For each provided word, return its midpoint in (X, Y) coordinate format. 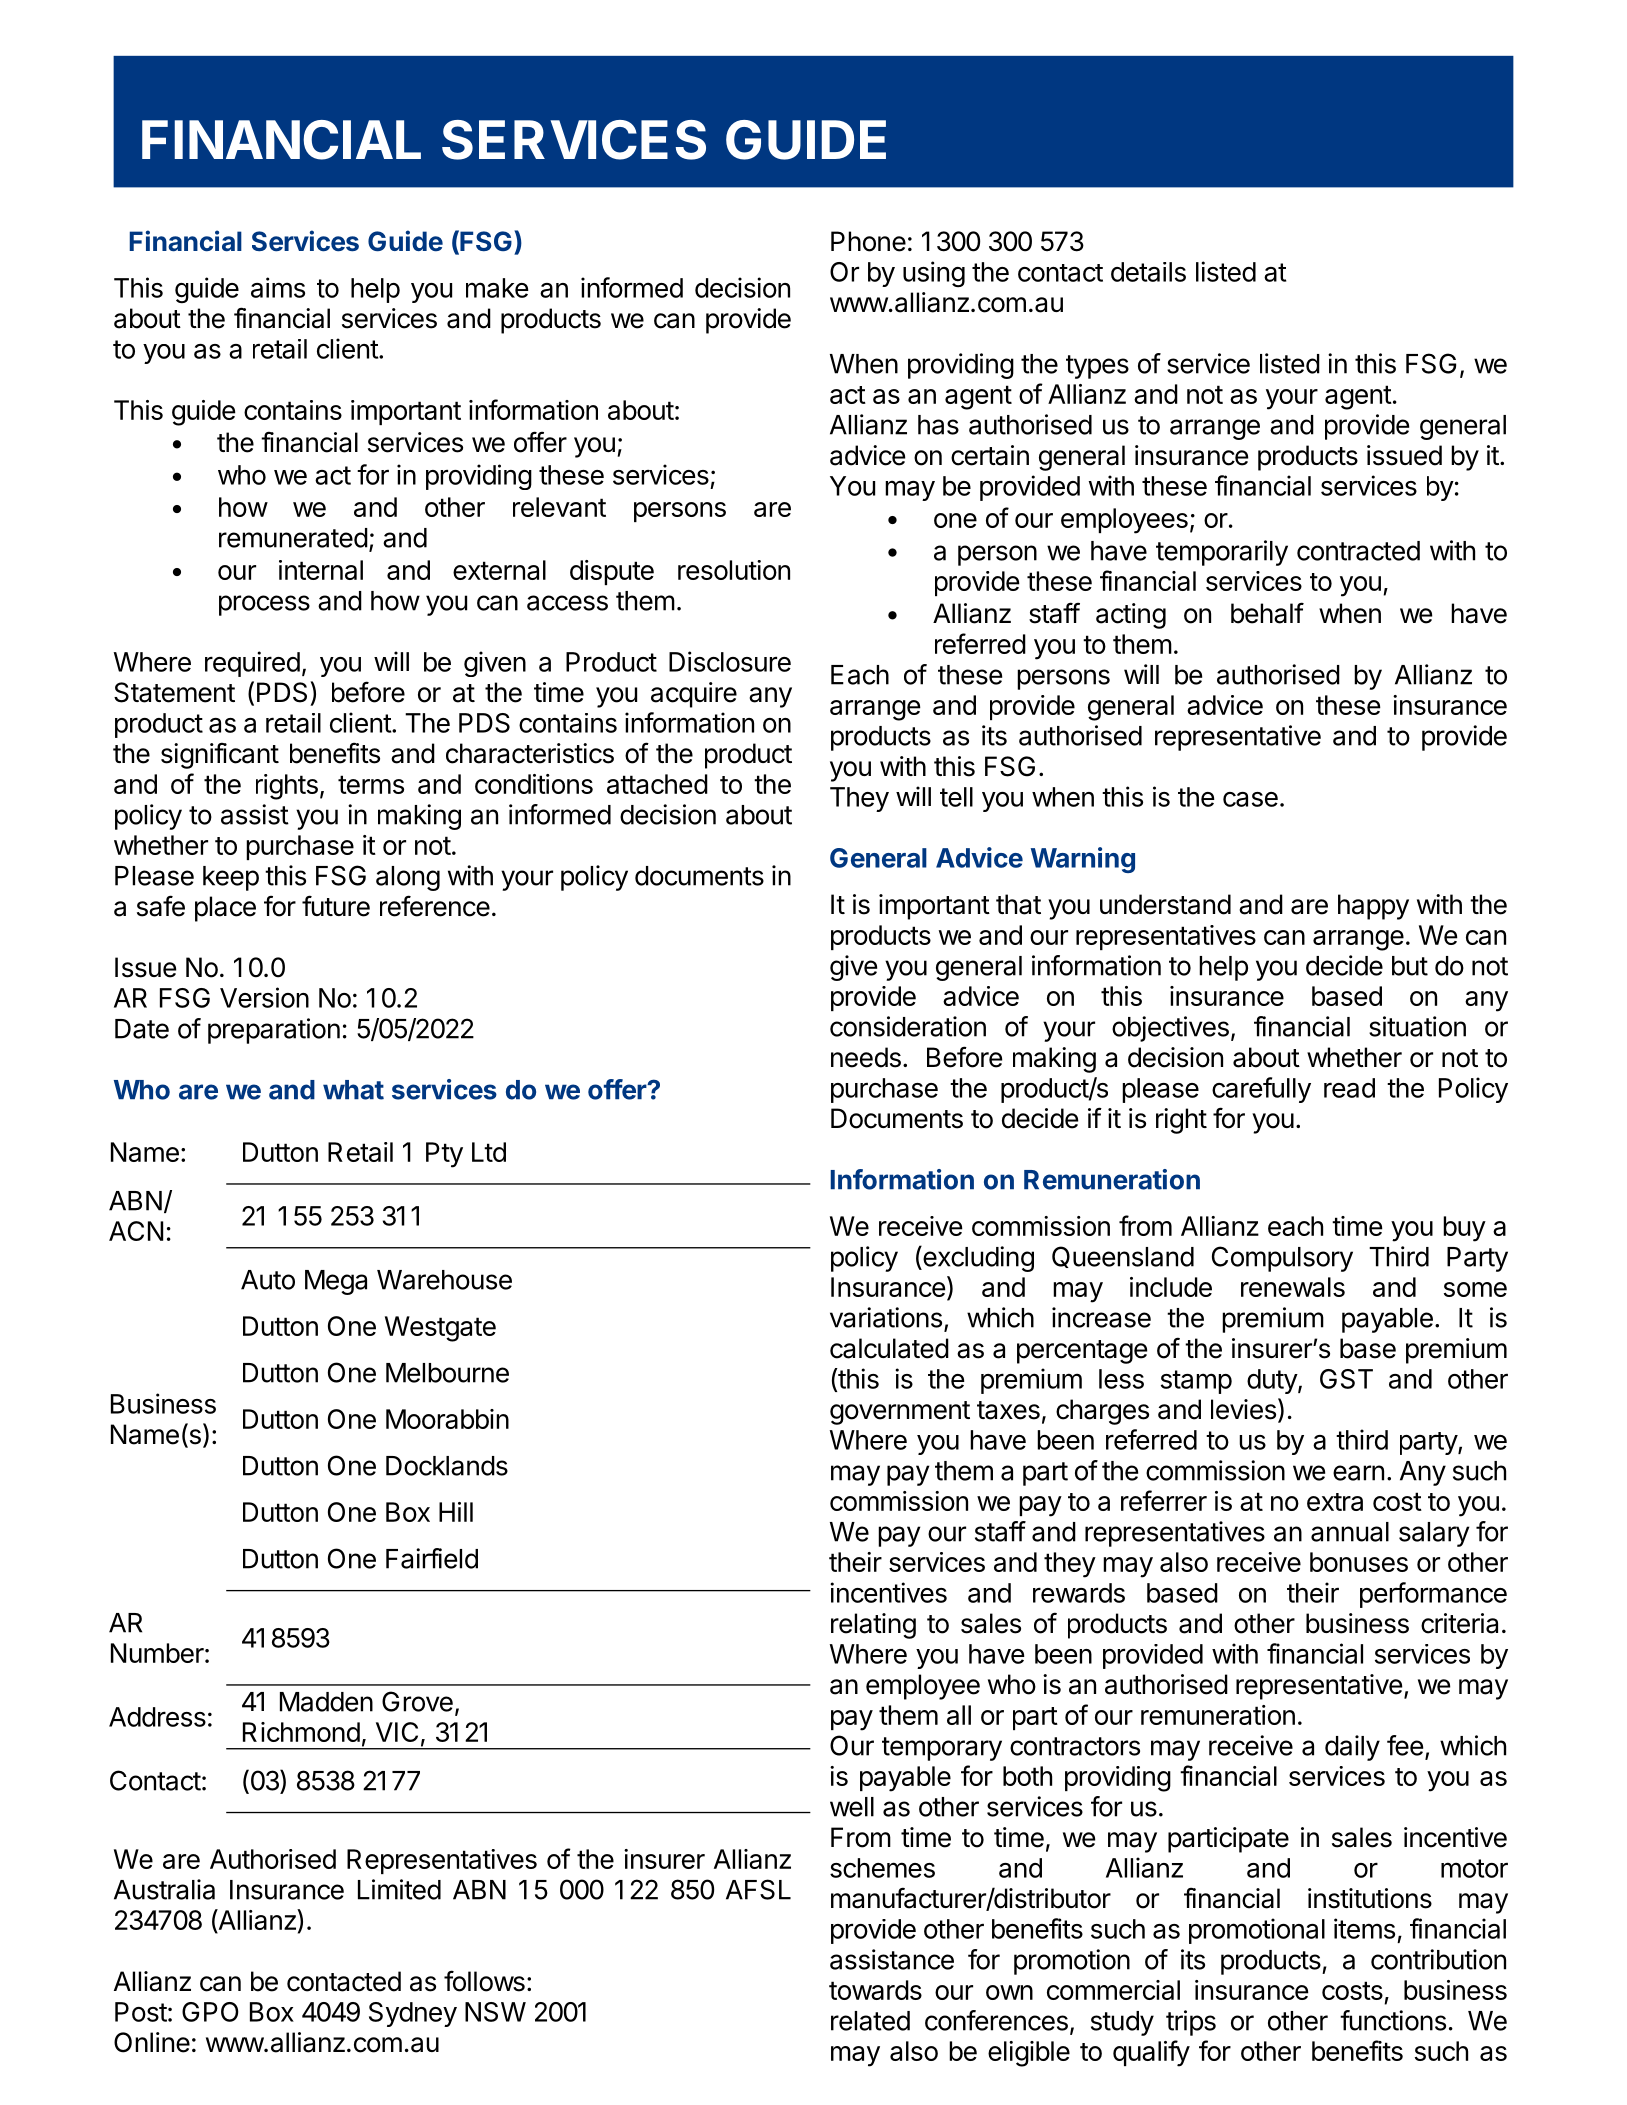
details (1148, 272)
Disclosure (730, 661)
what (353, 1090)
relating (873, 1626)
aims (278, 287)
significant (220, 755)
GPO (210, 2012)
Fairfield (432, 1558)
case (1250, 799)
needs (866, 1057)
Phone (868, 241)
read (1349, 1088)
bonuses (1359, 1562)
